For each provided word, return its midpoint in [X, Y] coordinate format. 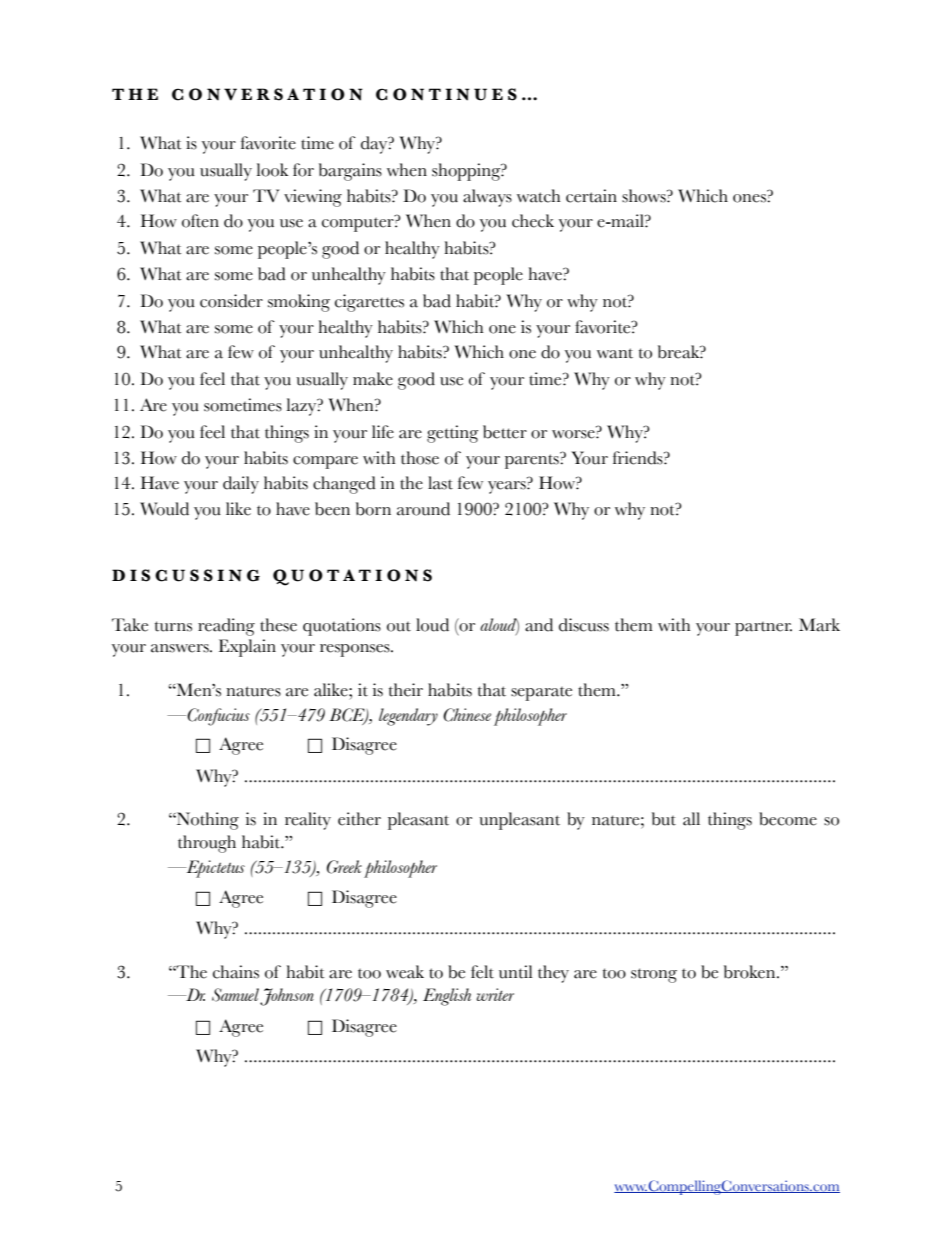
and [539, 625]
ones [750, 198]
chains [236, 972]
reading [226, 627]
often [200, 221]
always [487, 198]
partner [763, 629]
